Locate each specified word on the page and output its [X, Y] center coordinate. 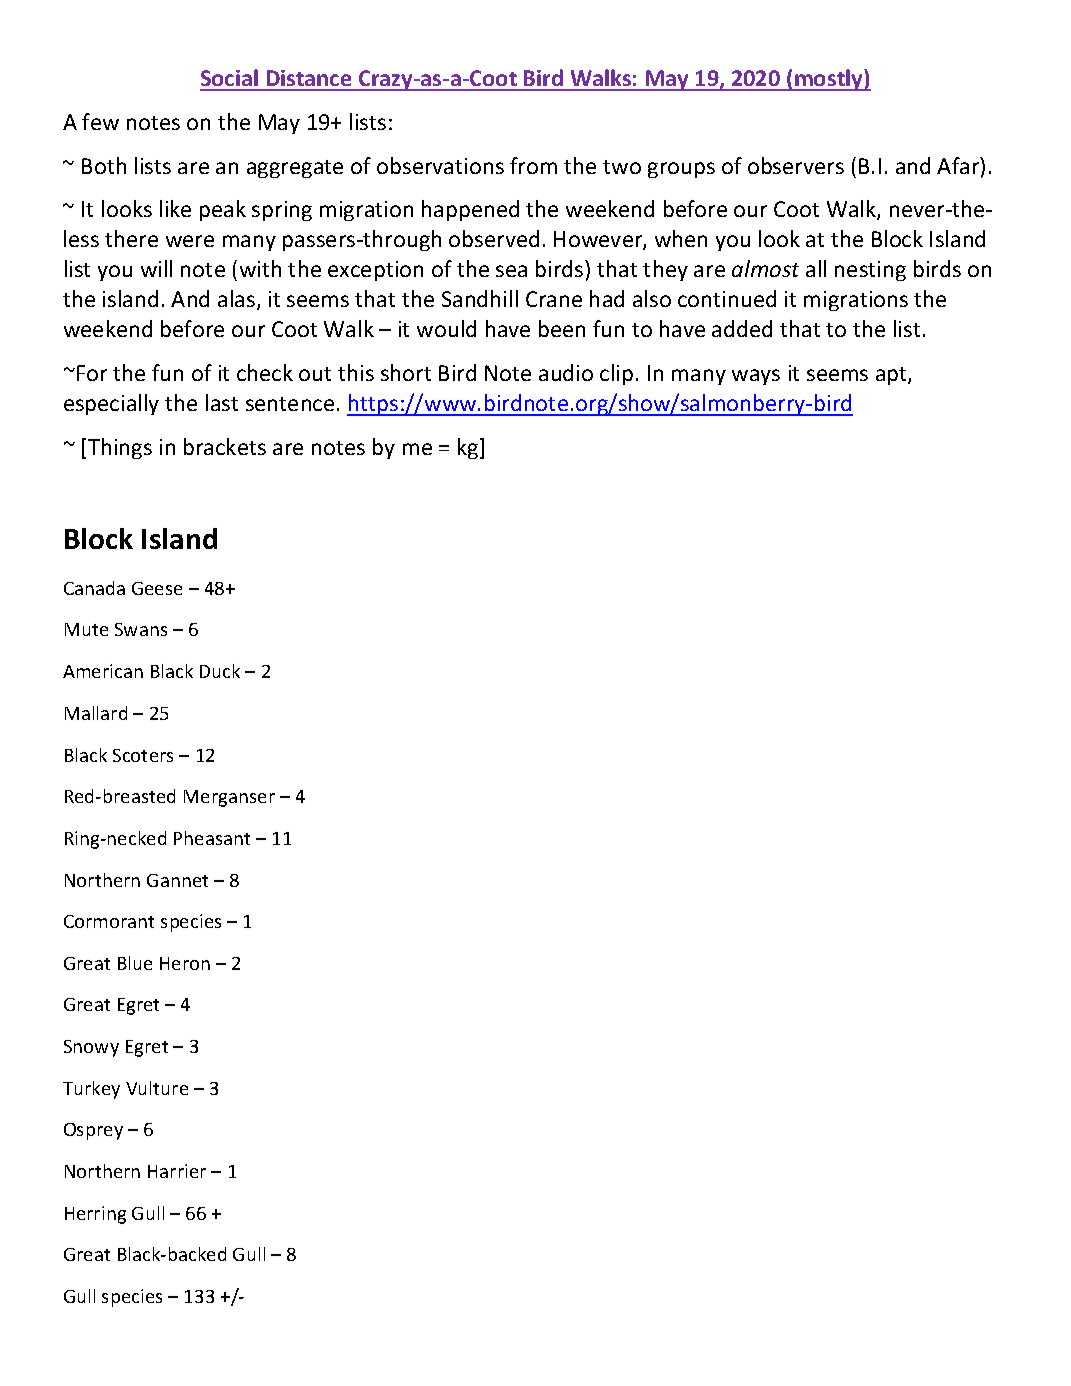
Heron [185, 963]
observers [796, 165]
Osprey [93, 1131]
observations [440, 165]
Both [104, 165]
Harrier [177, 1171]
